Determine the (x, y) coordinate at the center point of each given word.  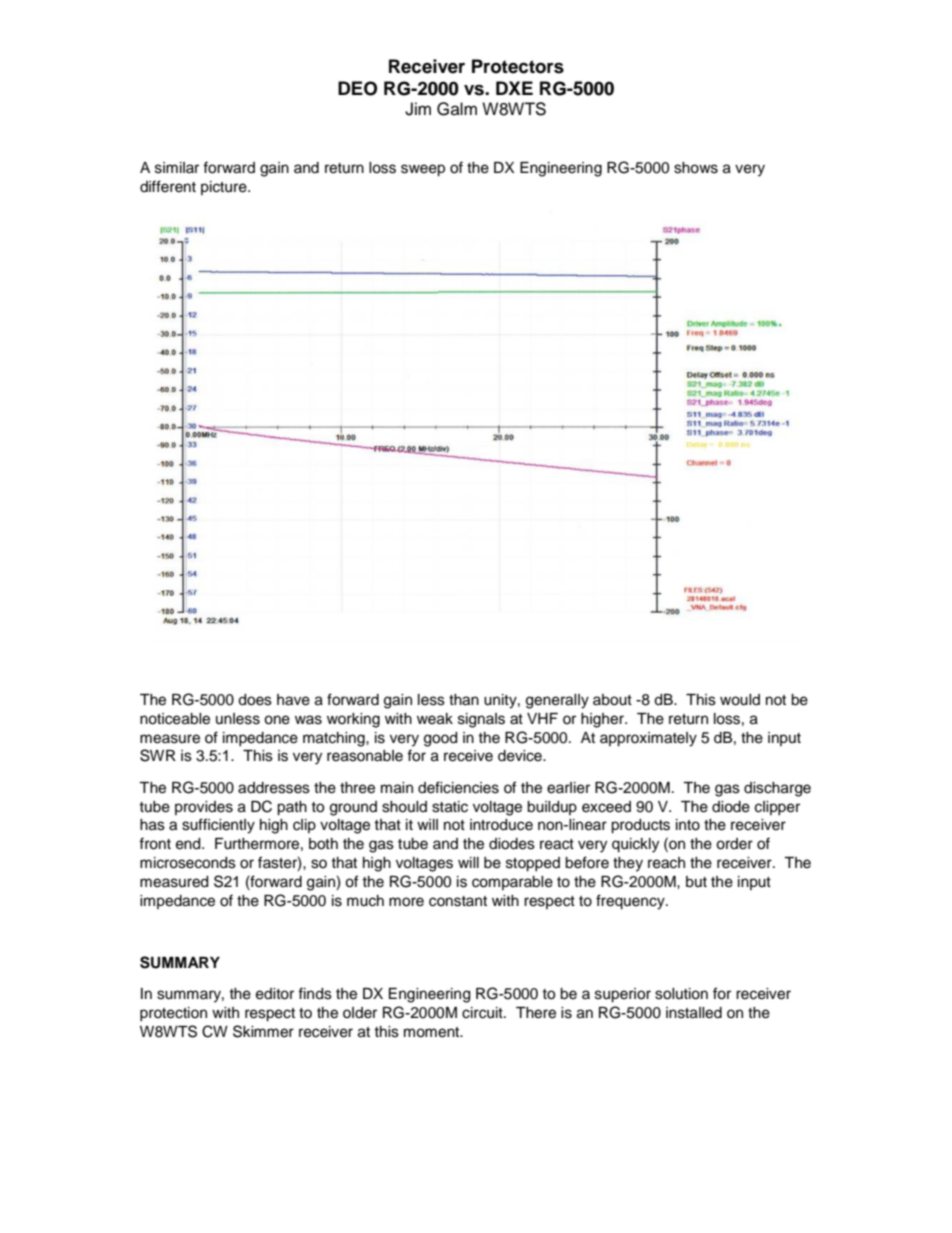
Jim (418, 109)
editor (275, 994)
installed (694, 1013)
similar (177, 168)
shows (696, 168)
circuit (483, 1013)
